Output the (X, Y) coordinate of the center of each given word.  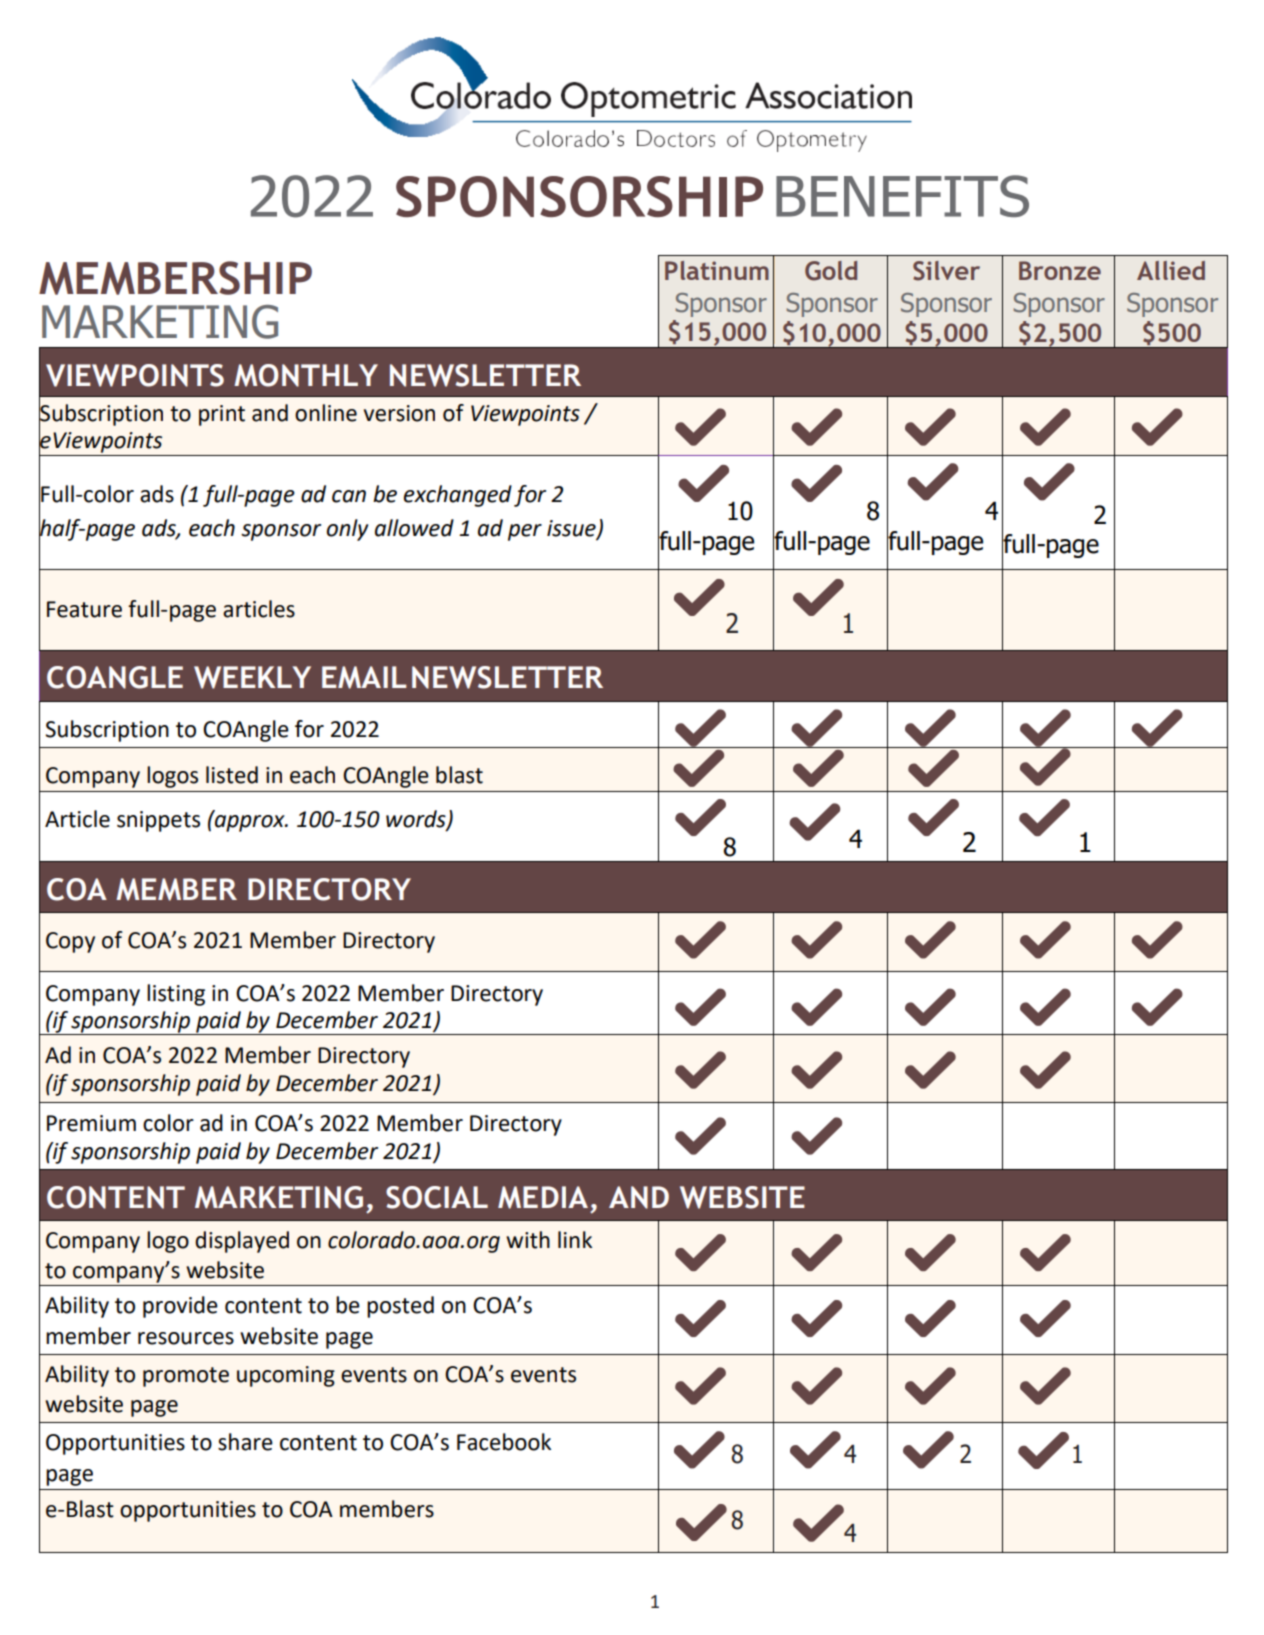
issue (572, 529)
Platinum (717, 270)
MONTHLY (306, 375)
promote (186, 1377)
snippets (158, 821)
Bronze (1060, 270)
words (417, 820)
